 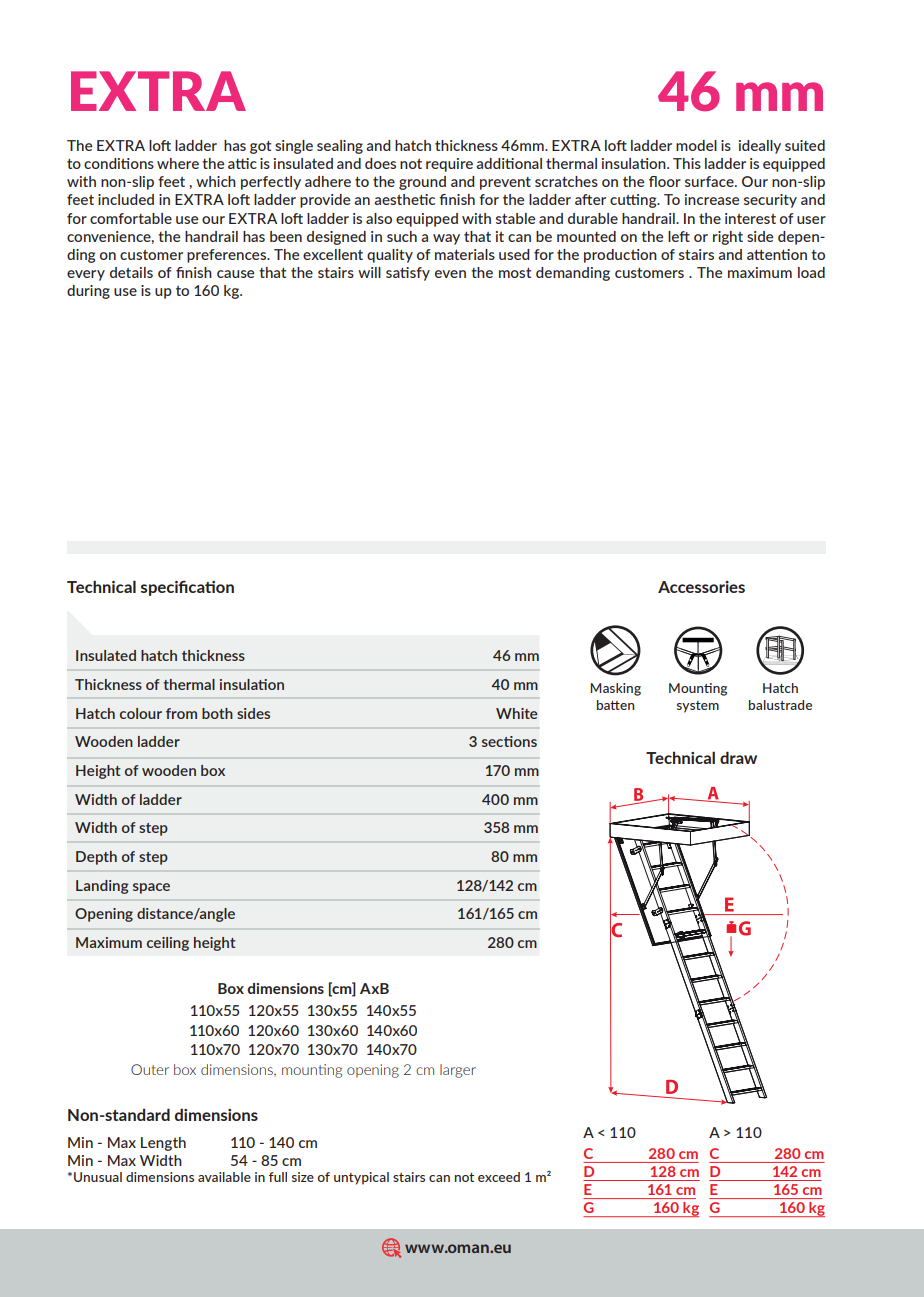 What do you see at coordinates (163, 1144) in the screenshot?
I see `Length` at bounding box center [163, 1144].
